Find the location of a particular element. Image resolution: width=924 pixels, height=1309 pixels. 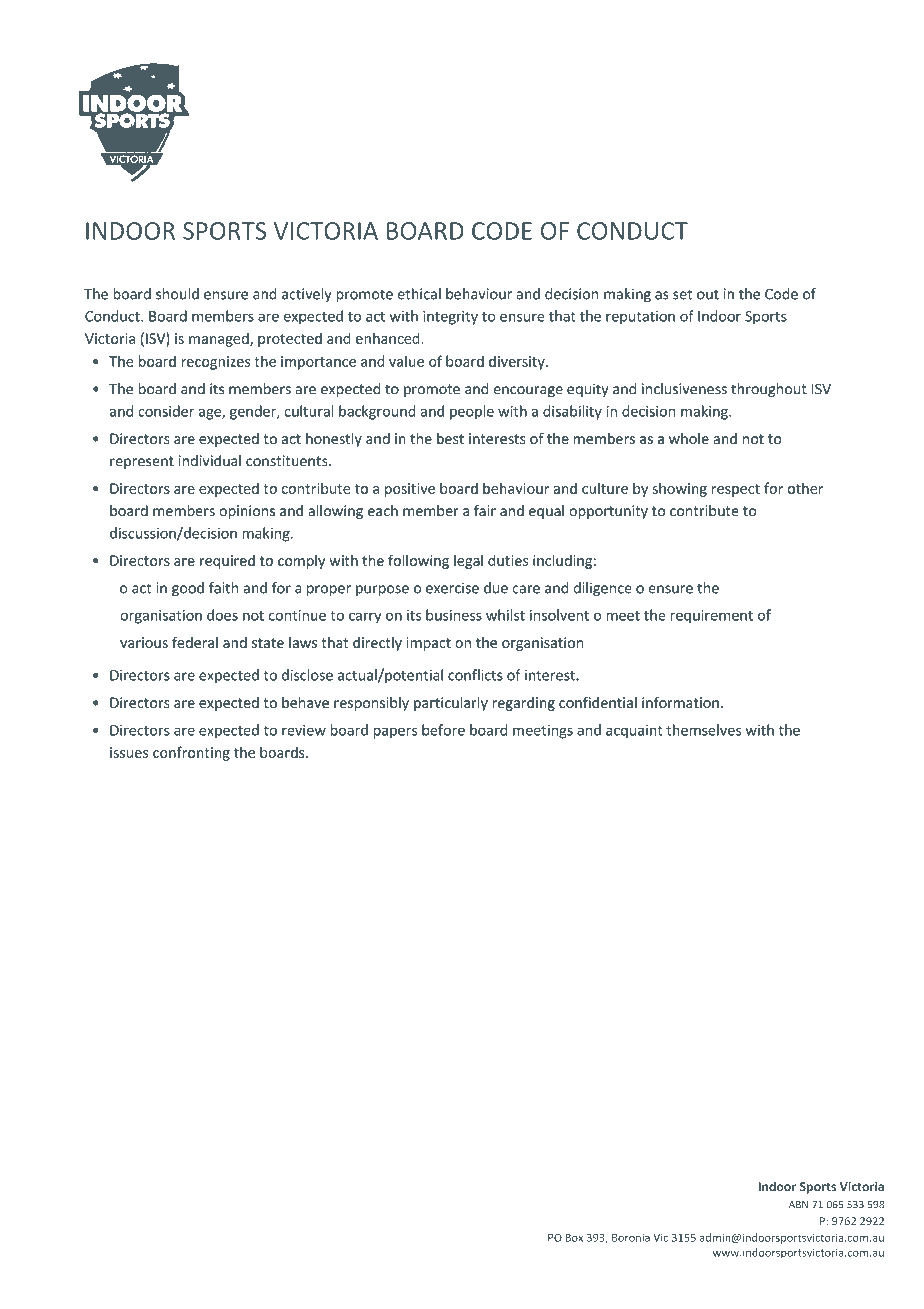

acquaint is located at coordinates (634, 732).
